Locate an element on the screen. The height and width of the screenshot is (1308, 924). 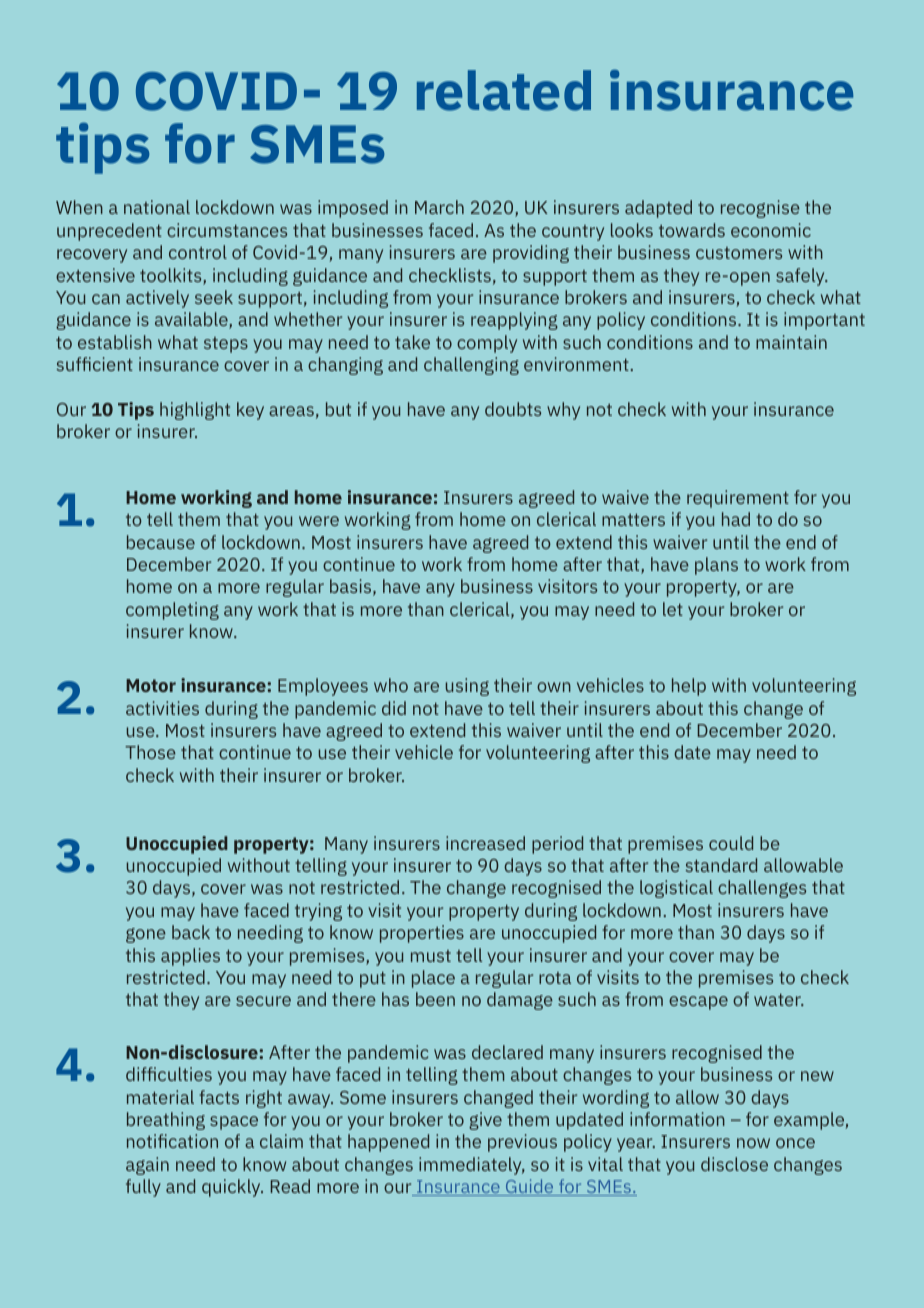
using is located at coordinates (467, 687).
